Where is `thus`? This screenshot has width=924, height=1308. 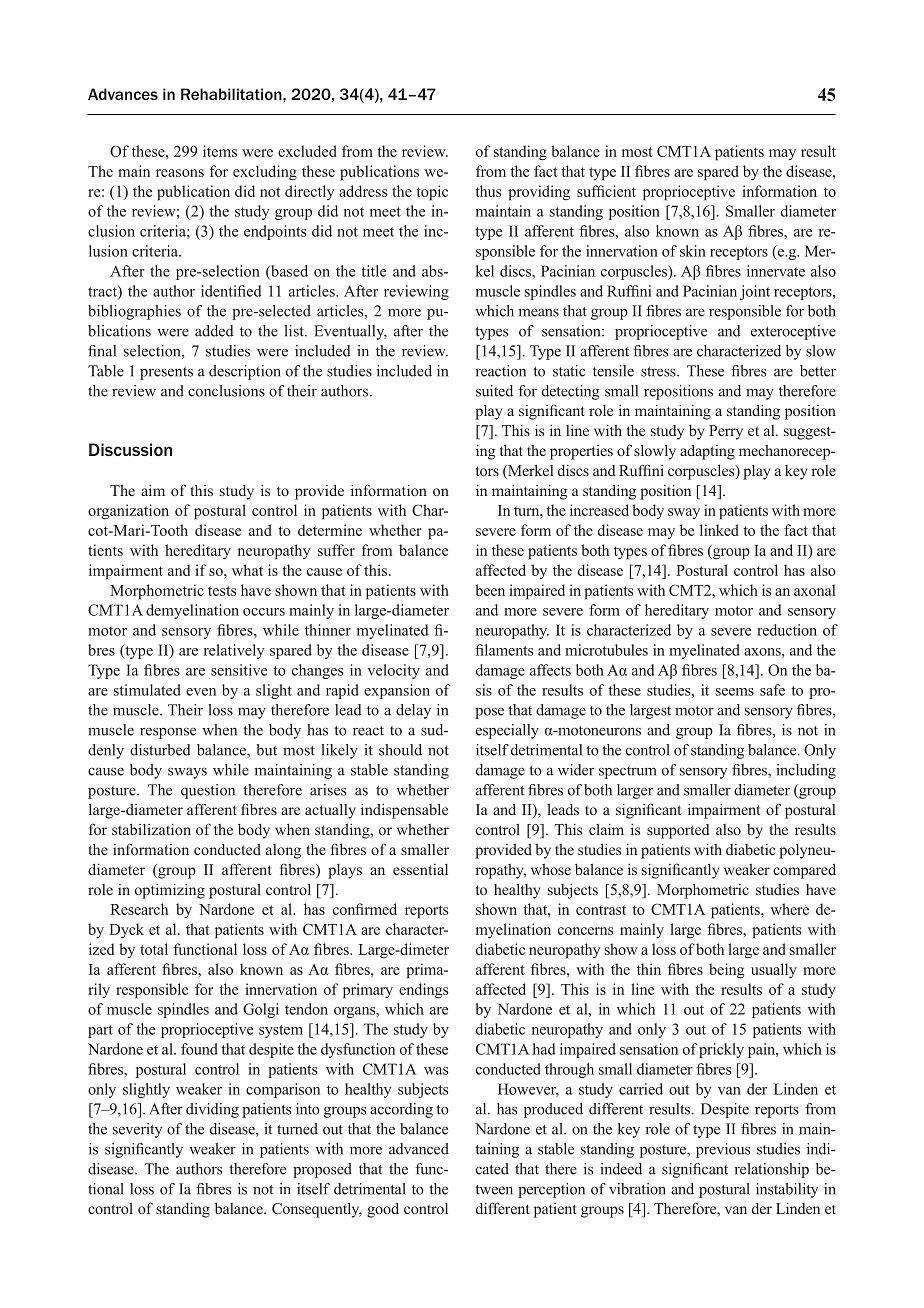
thus is located at coordinates (488, 191).
